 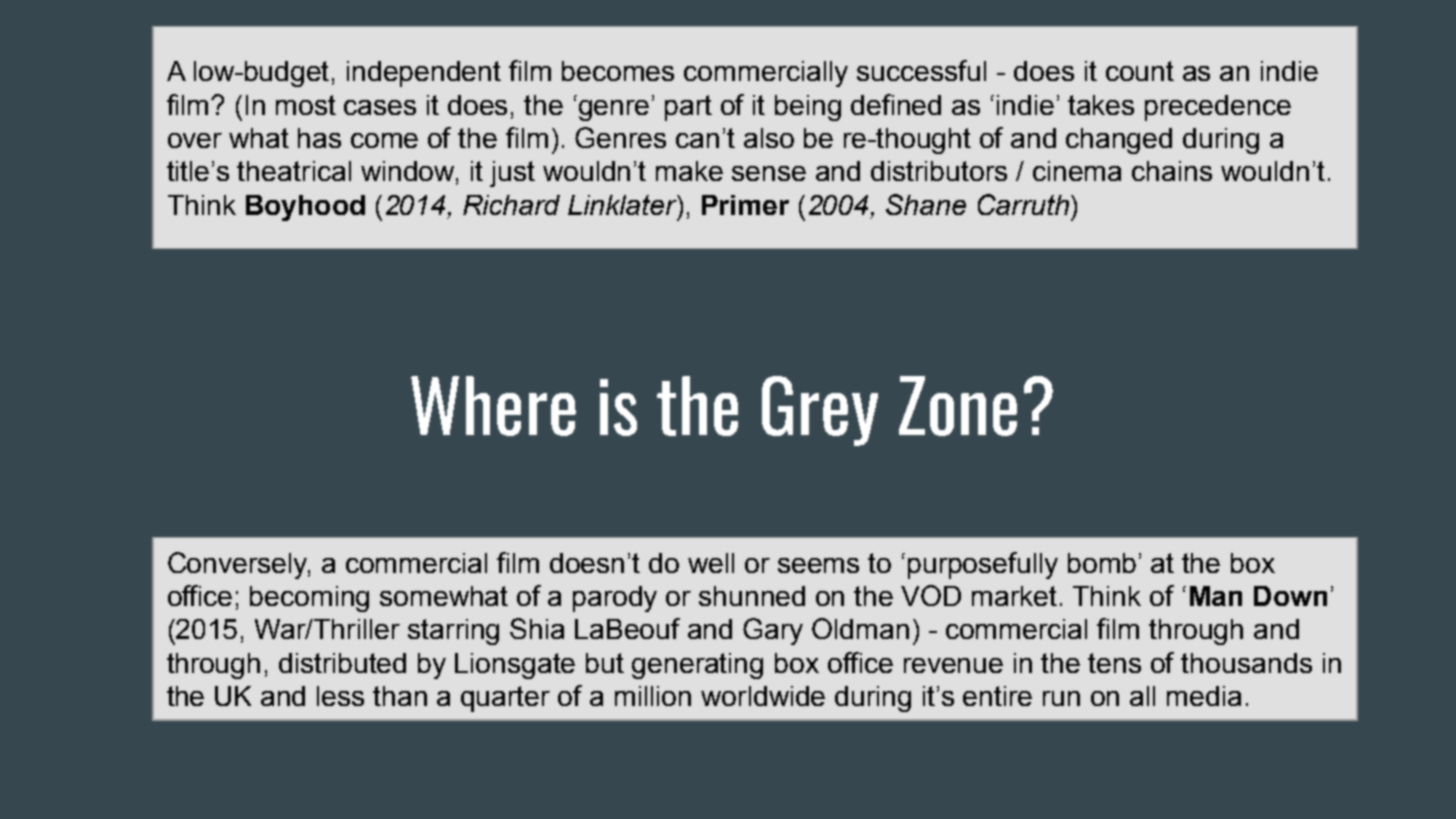 What do you see at coordinates (1204, 696) in the screenshot?
I see `media` at bounding box center [1204, 696].
